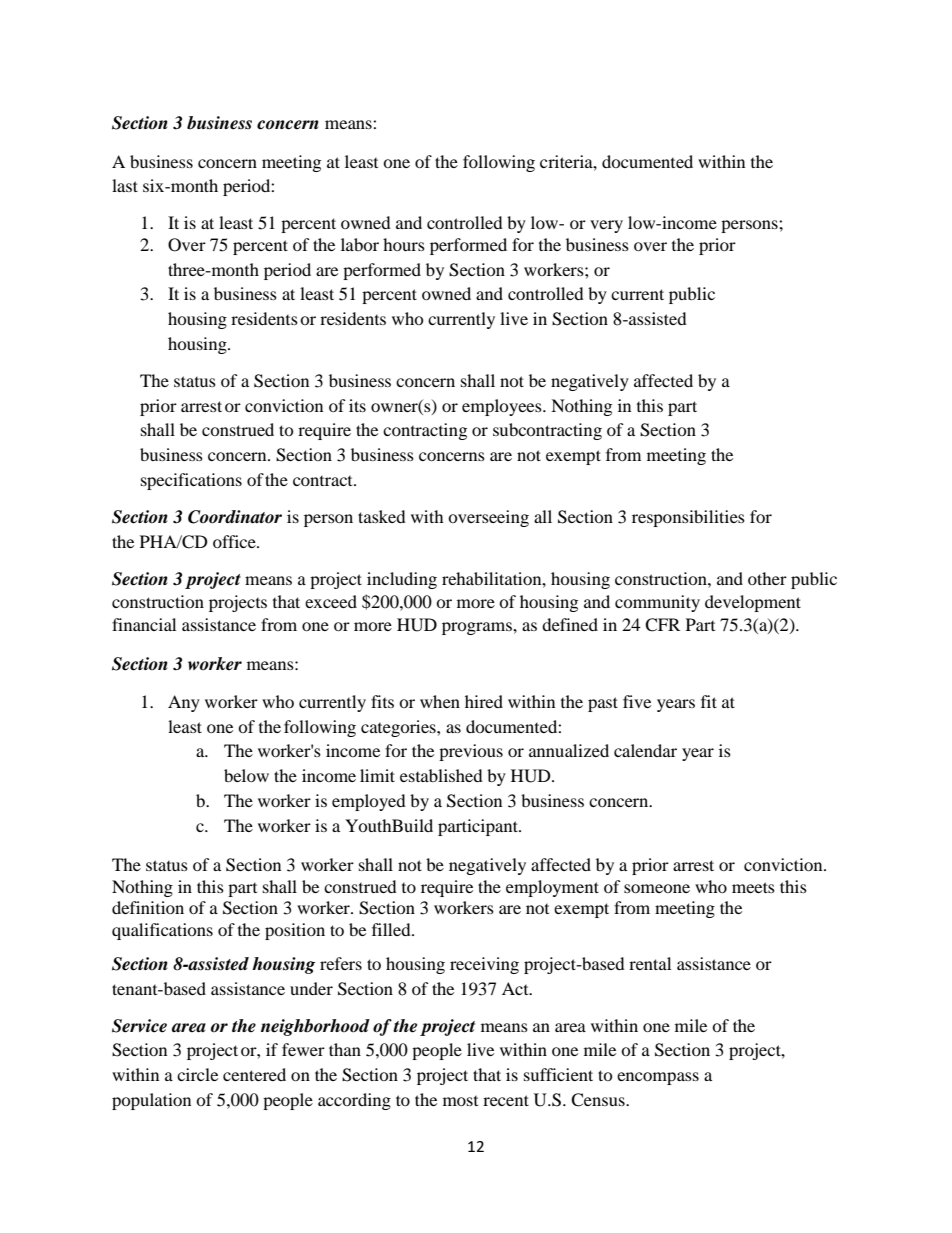  I want to click on very, so click(606, 226).
